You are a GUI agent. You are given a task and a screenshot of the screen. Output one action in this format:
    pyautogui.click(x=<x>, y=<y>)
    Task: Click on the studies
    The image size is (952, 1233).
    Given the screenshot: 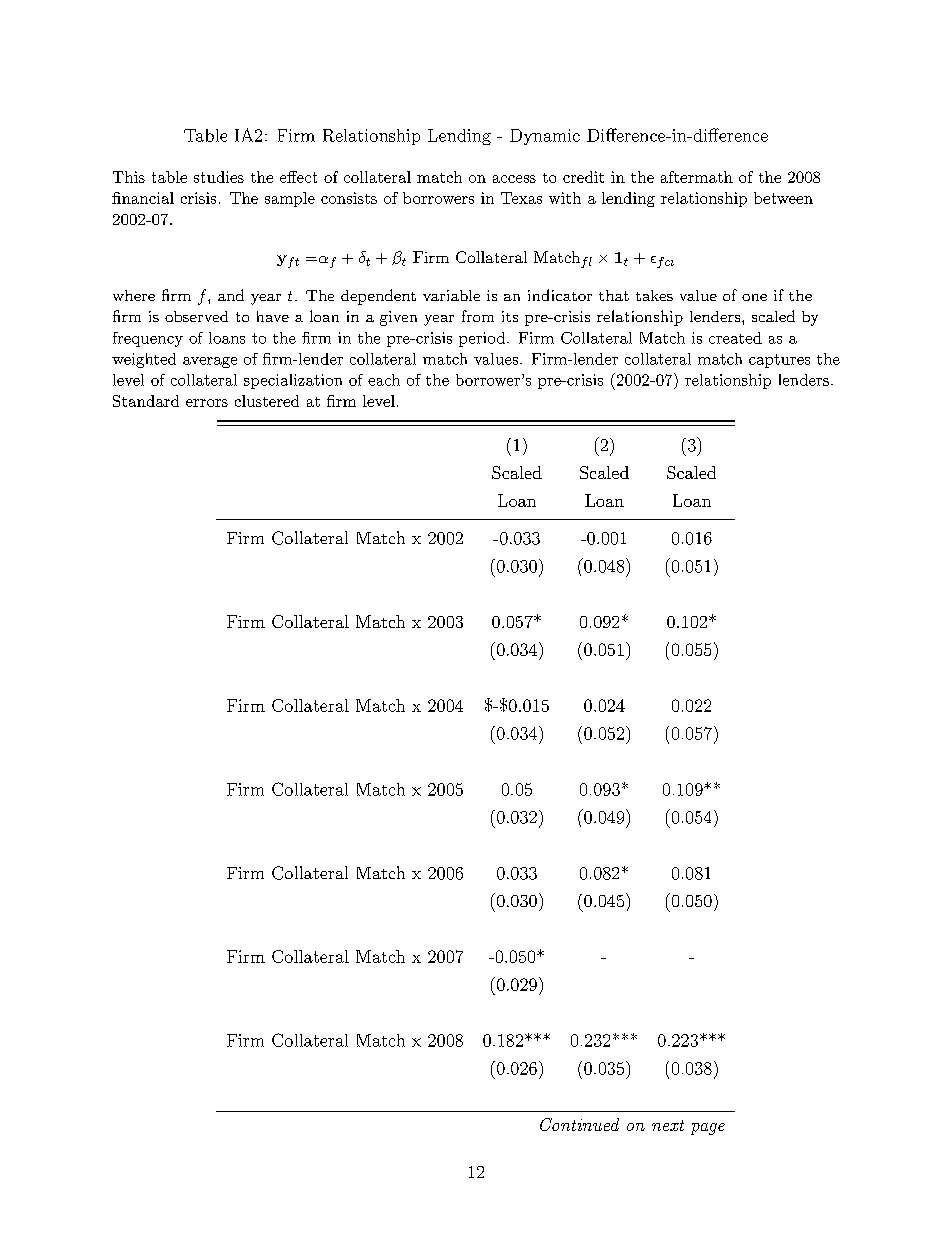 What is the action you would take?
    pyautogui.click(x=219, y=177)
